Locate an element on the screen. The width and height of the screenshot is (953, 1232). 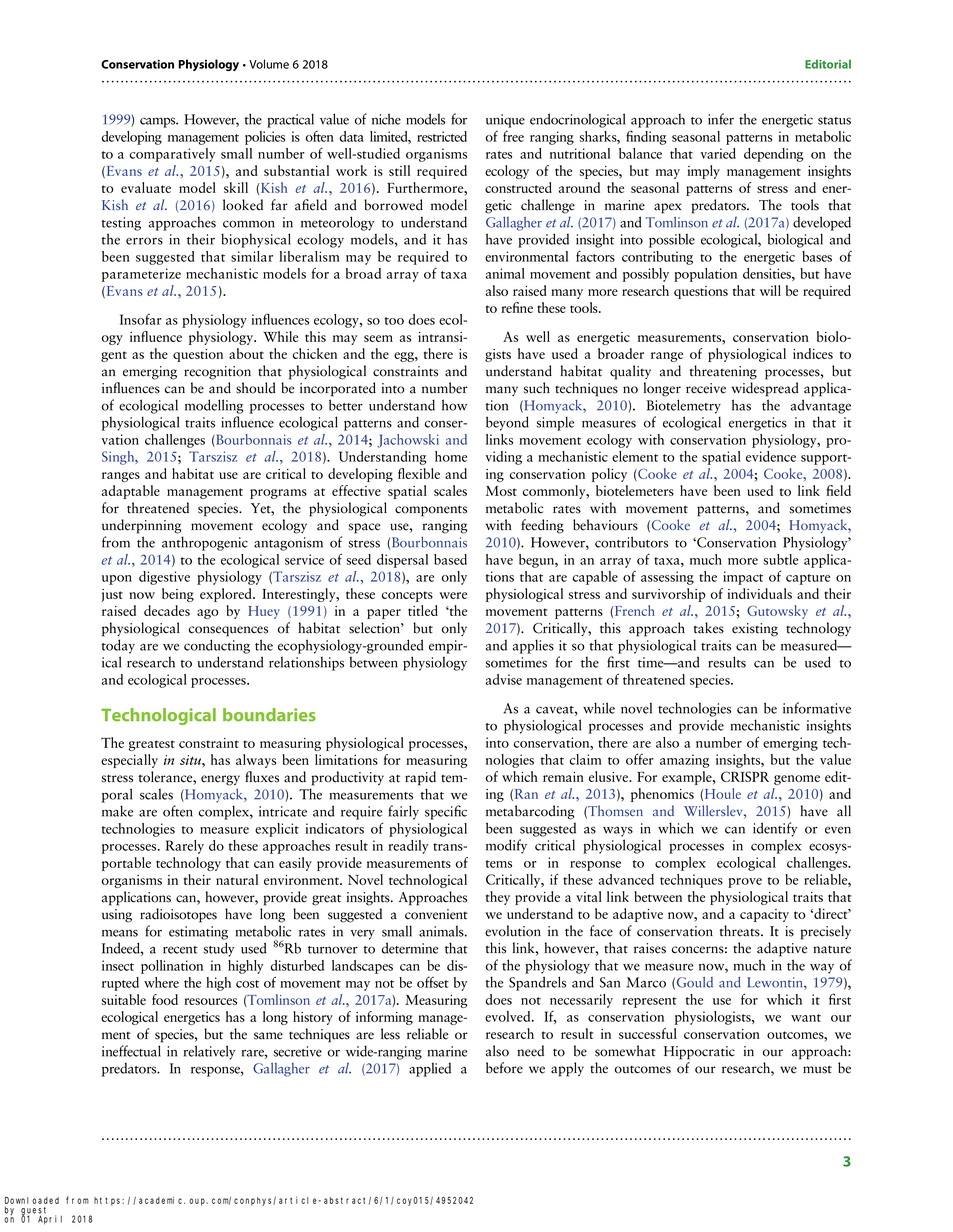
today is located at coordinates (118, 646).
